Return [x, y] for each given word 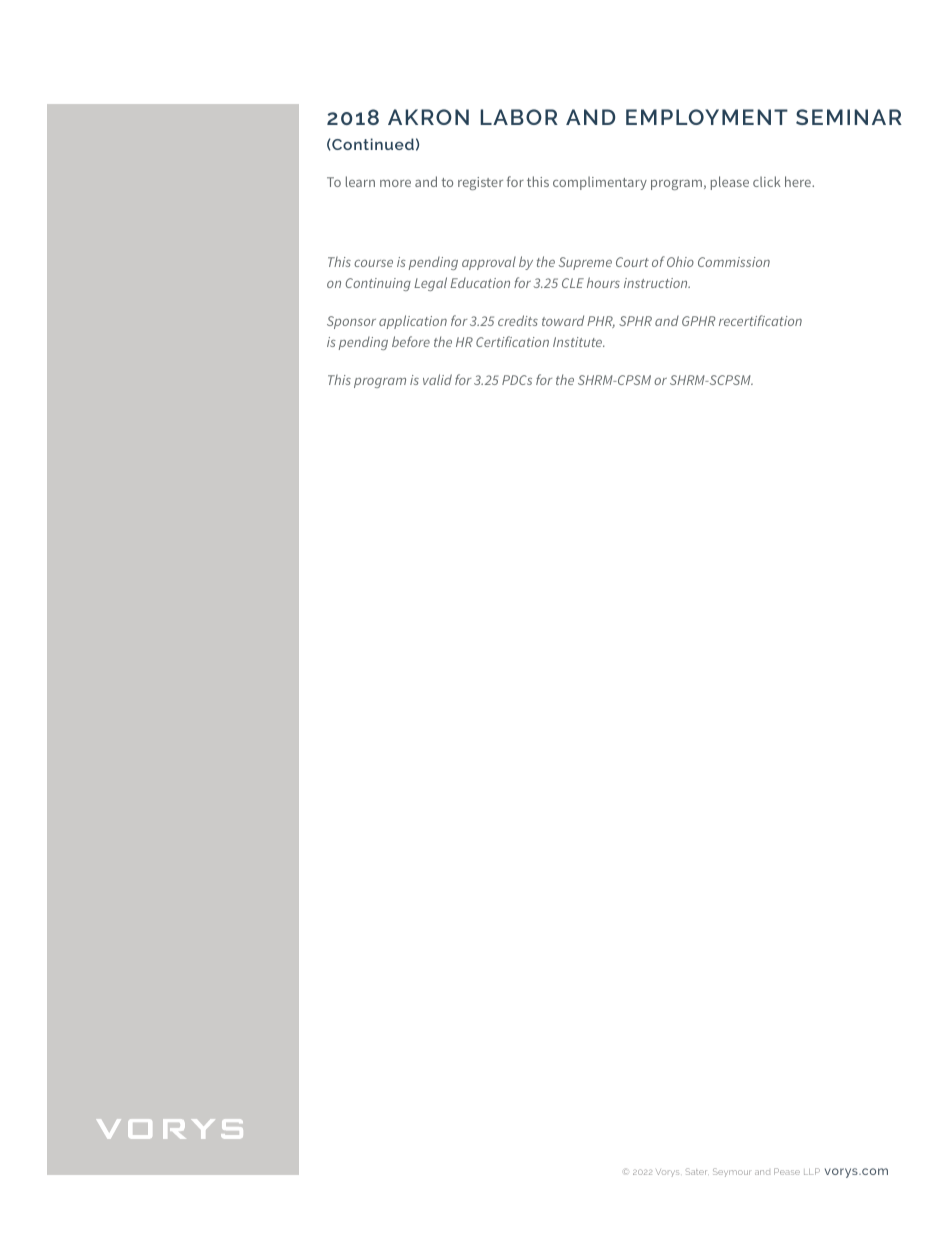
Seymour [731, 1172]
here [799, 181]
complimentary [600, 183]
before [411, 341]
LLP [812, 1171]
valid [437, 379]
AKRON [428, 117]
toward [563, 320]
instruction [657, 283]
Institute [579, 342]
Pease [787, 1171]
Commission [734, 262]
